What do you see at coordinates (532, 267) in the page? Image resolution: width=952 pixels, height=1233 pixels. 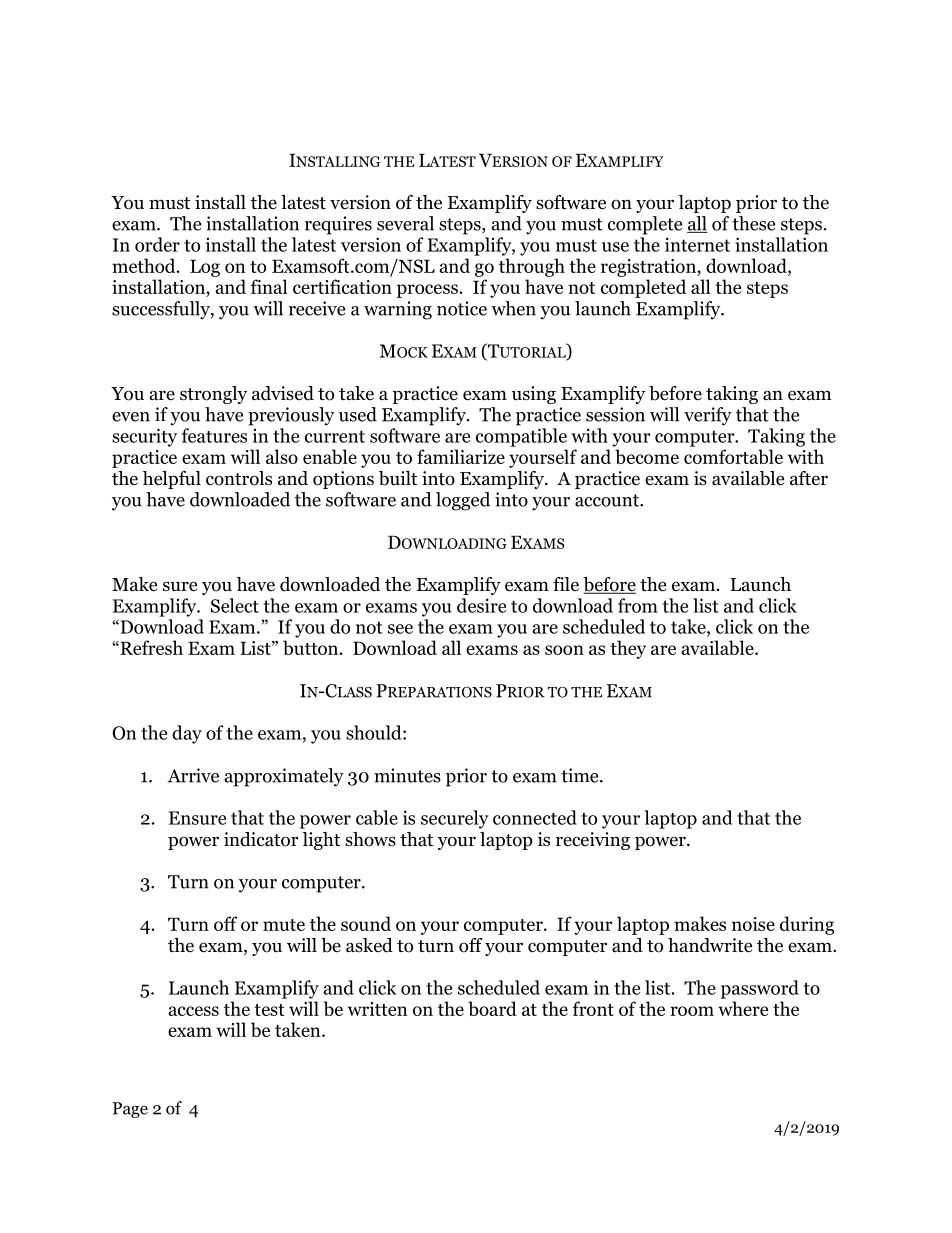 I see `through` at bounding box center [532, 267].
